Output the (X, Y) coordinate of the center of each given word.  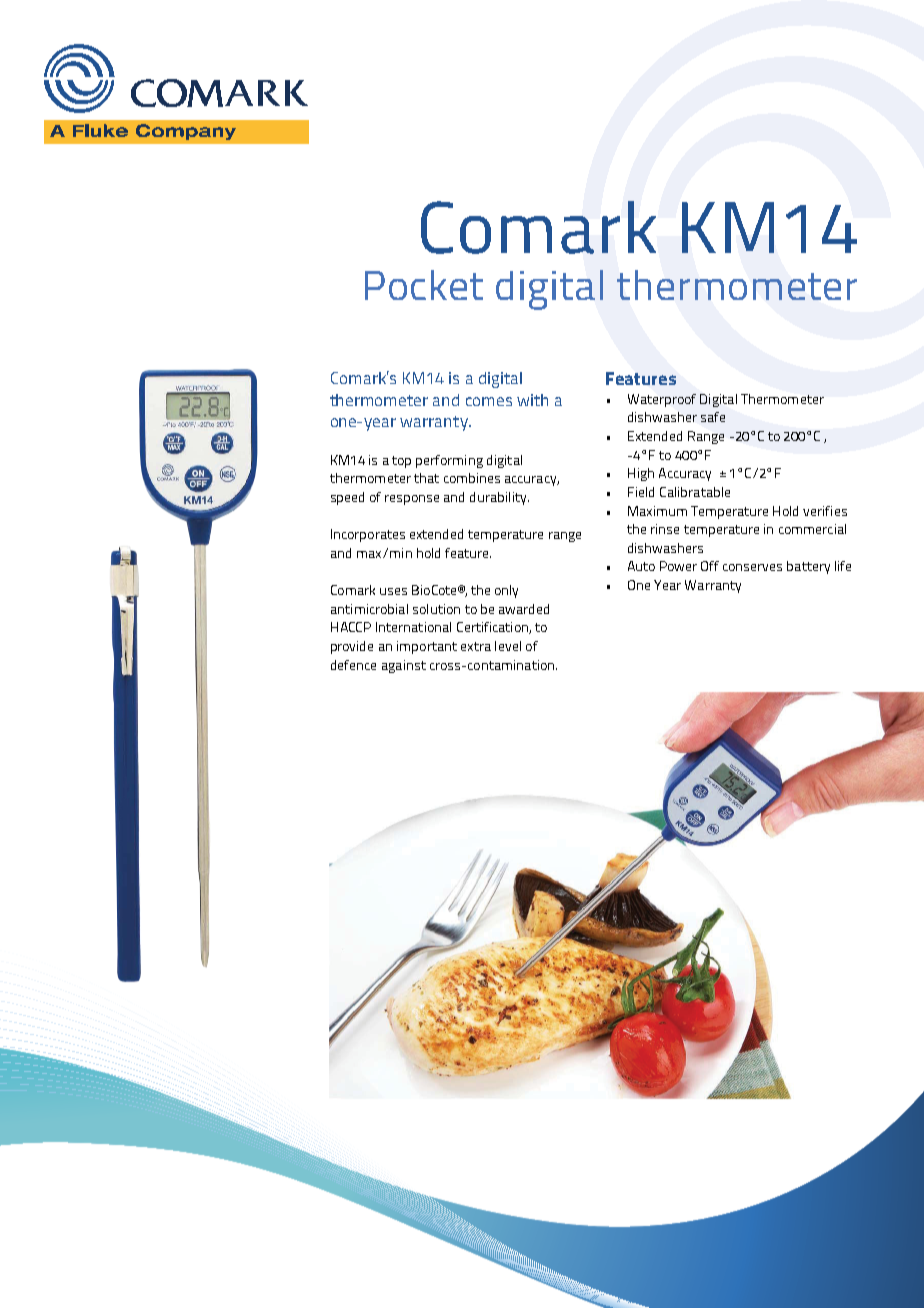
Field (641, 492)
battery (808, 567)
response (412, 500)
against (404, 666)
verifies (825, 511)
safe (713, 417)
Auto (641, 566)
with (532, 400)
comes (489, 401)
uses (393, 591)
